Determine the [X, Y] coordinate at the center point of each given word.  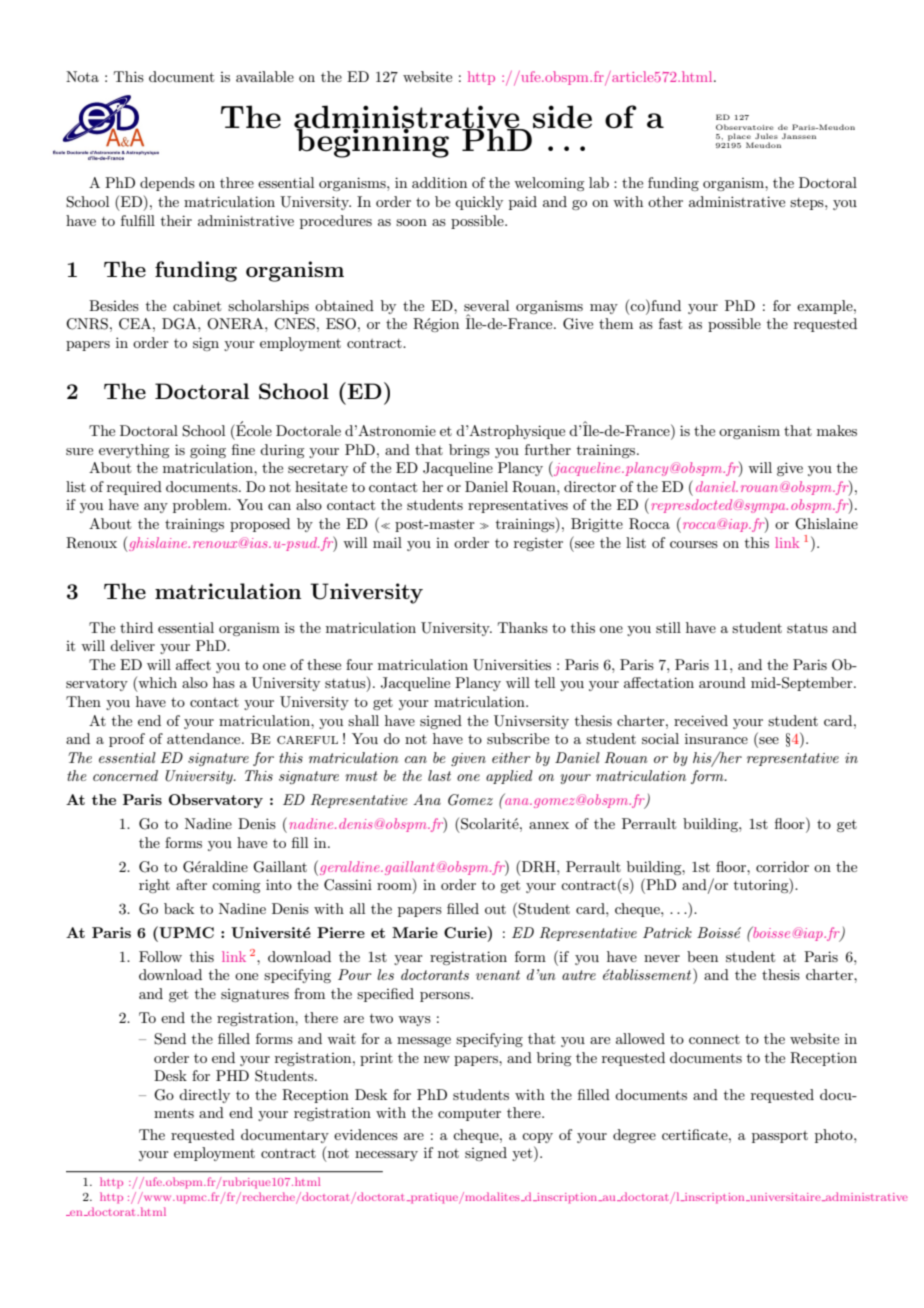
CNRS [87, 324]
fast [670, 323]
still [668, 627]
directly [204, 1096]
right [154, 886]
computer [469, 1115]
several [486, 305]
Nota [82, 76]
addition [439, 182]
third [136, 627]
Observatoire [745, 127]
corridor [782, 866]
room [395, 888]
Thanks [523, 627]
